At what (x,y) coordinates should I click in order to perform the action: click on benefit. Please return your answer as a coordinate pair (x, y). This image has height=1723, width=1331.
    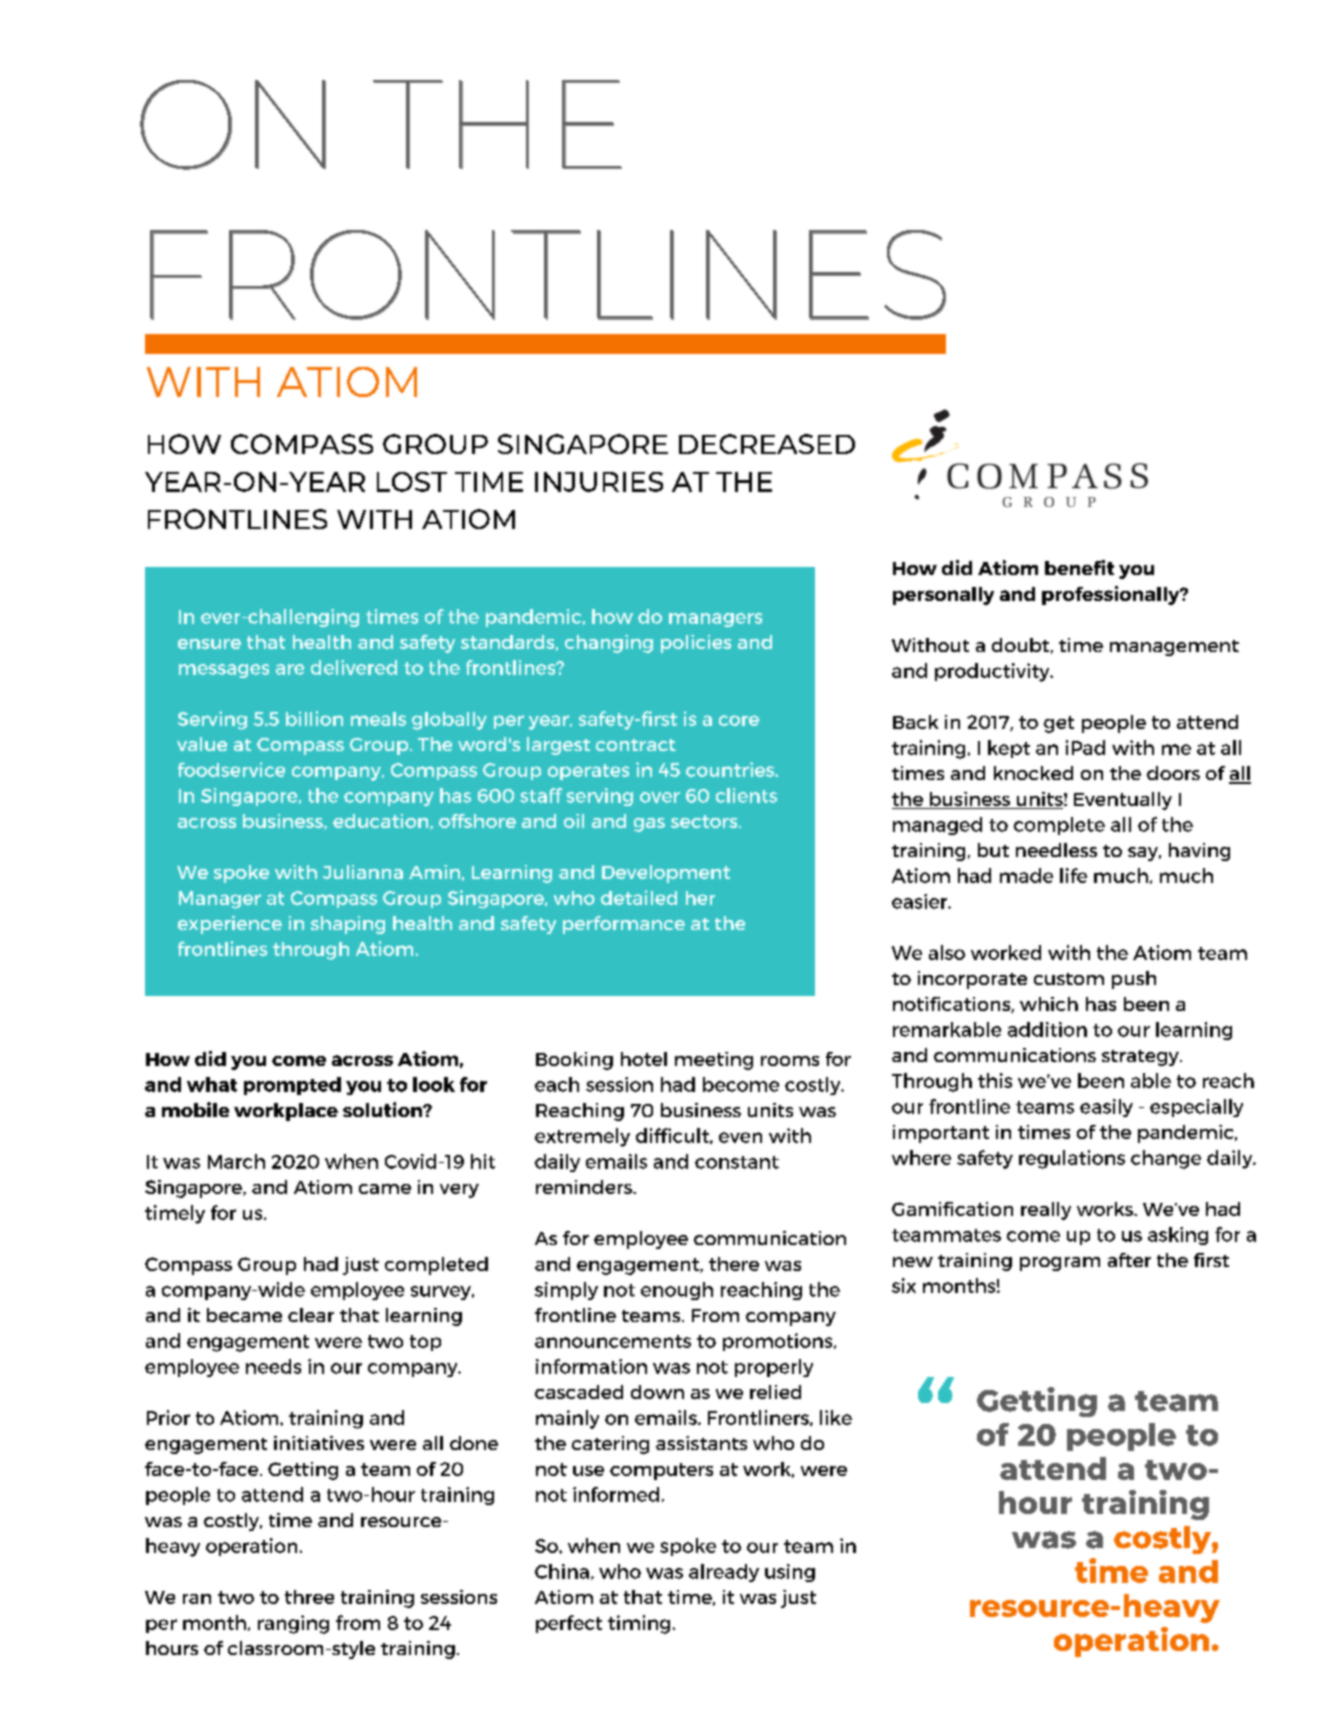
    Looking at the image, I should click on (1079, 567).
